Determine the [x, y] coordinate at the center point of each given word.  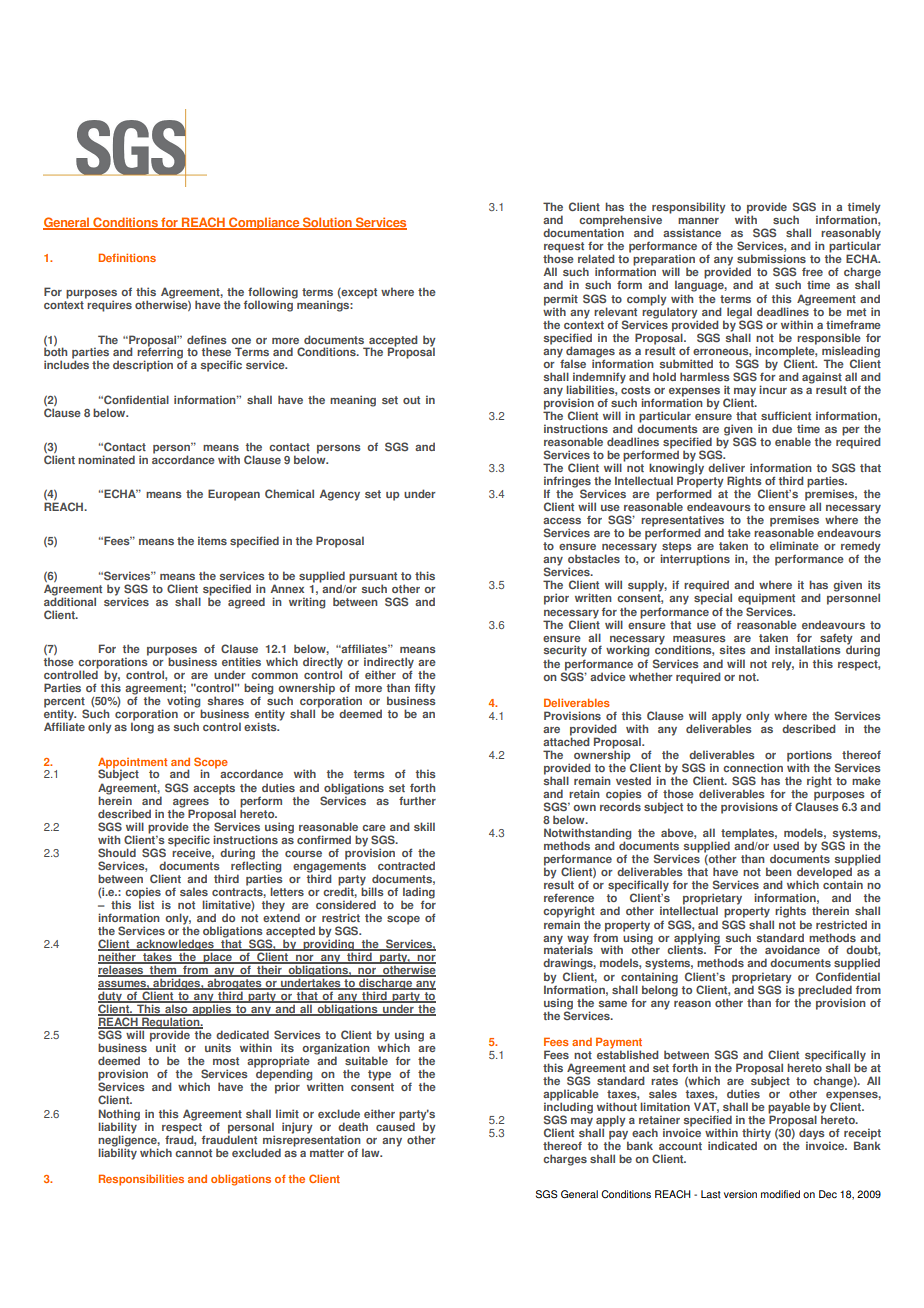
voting [184, 703]
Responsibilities [141, 1180]
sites [733, 649]
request [564, 248]
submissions [771, 258]
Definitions [127, 257]
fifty [425, 689]
